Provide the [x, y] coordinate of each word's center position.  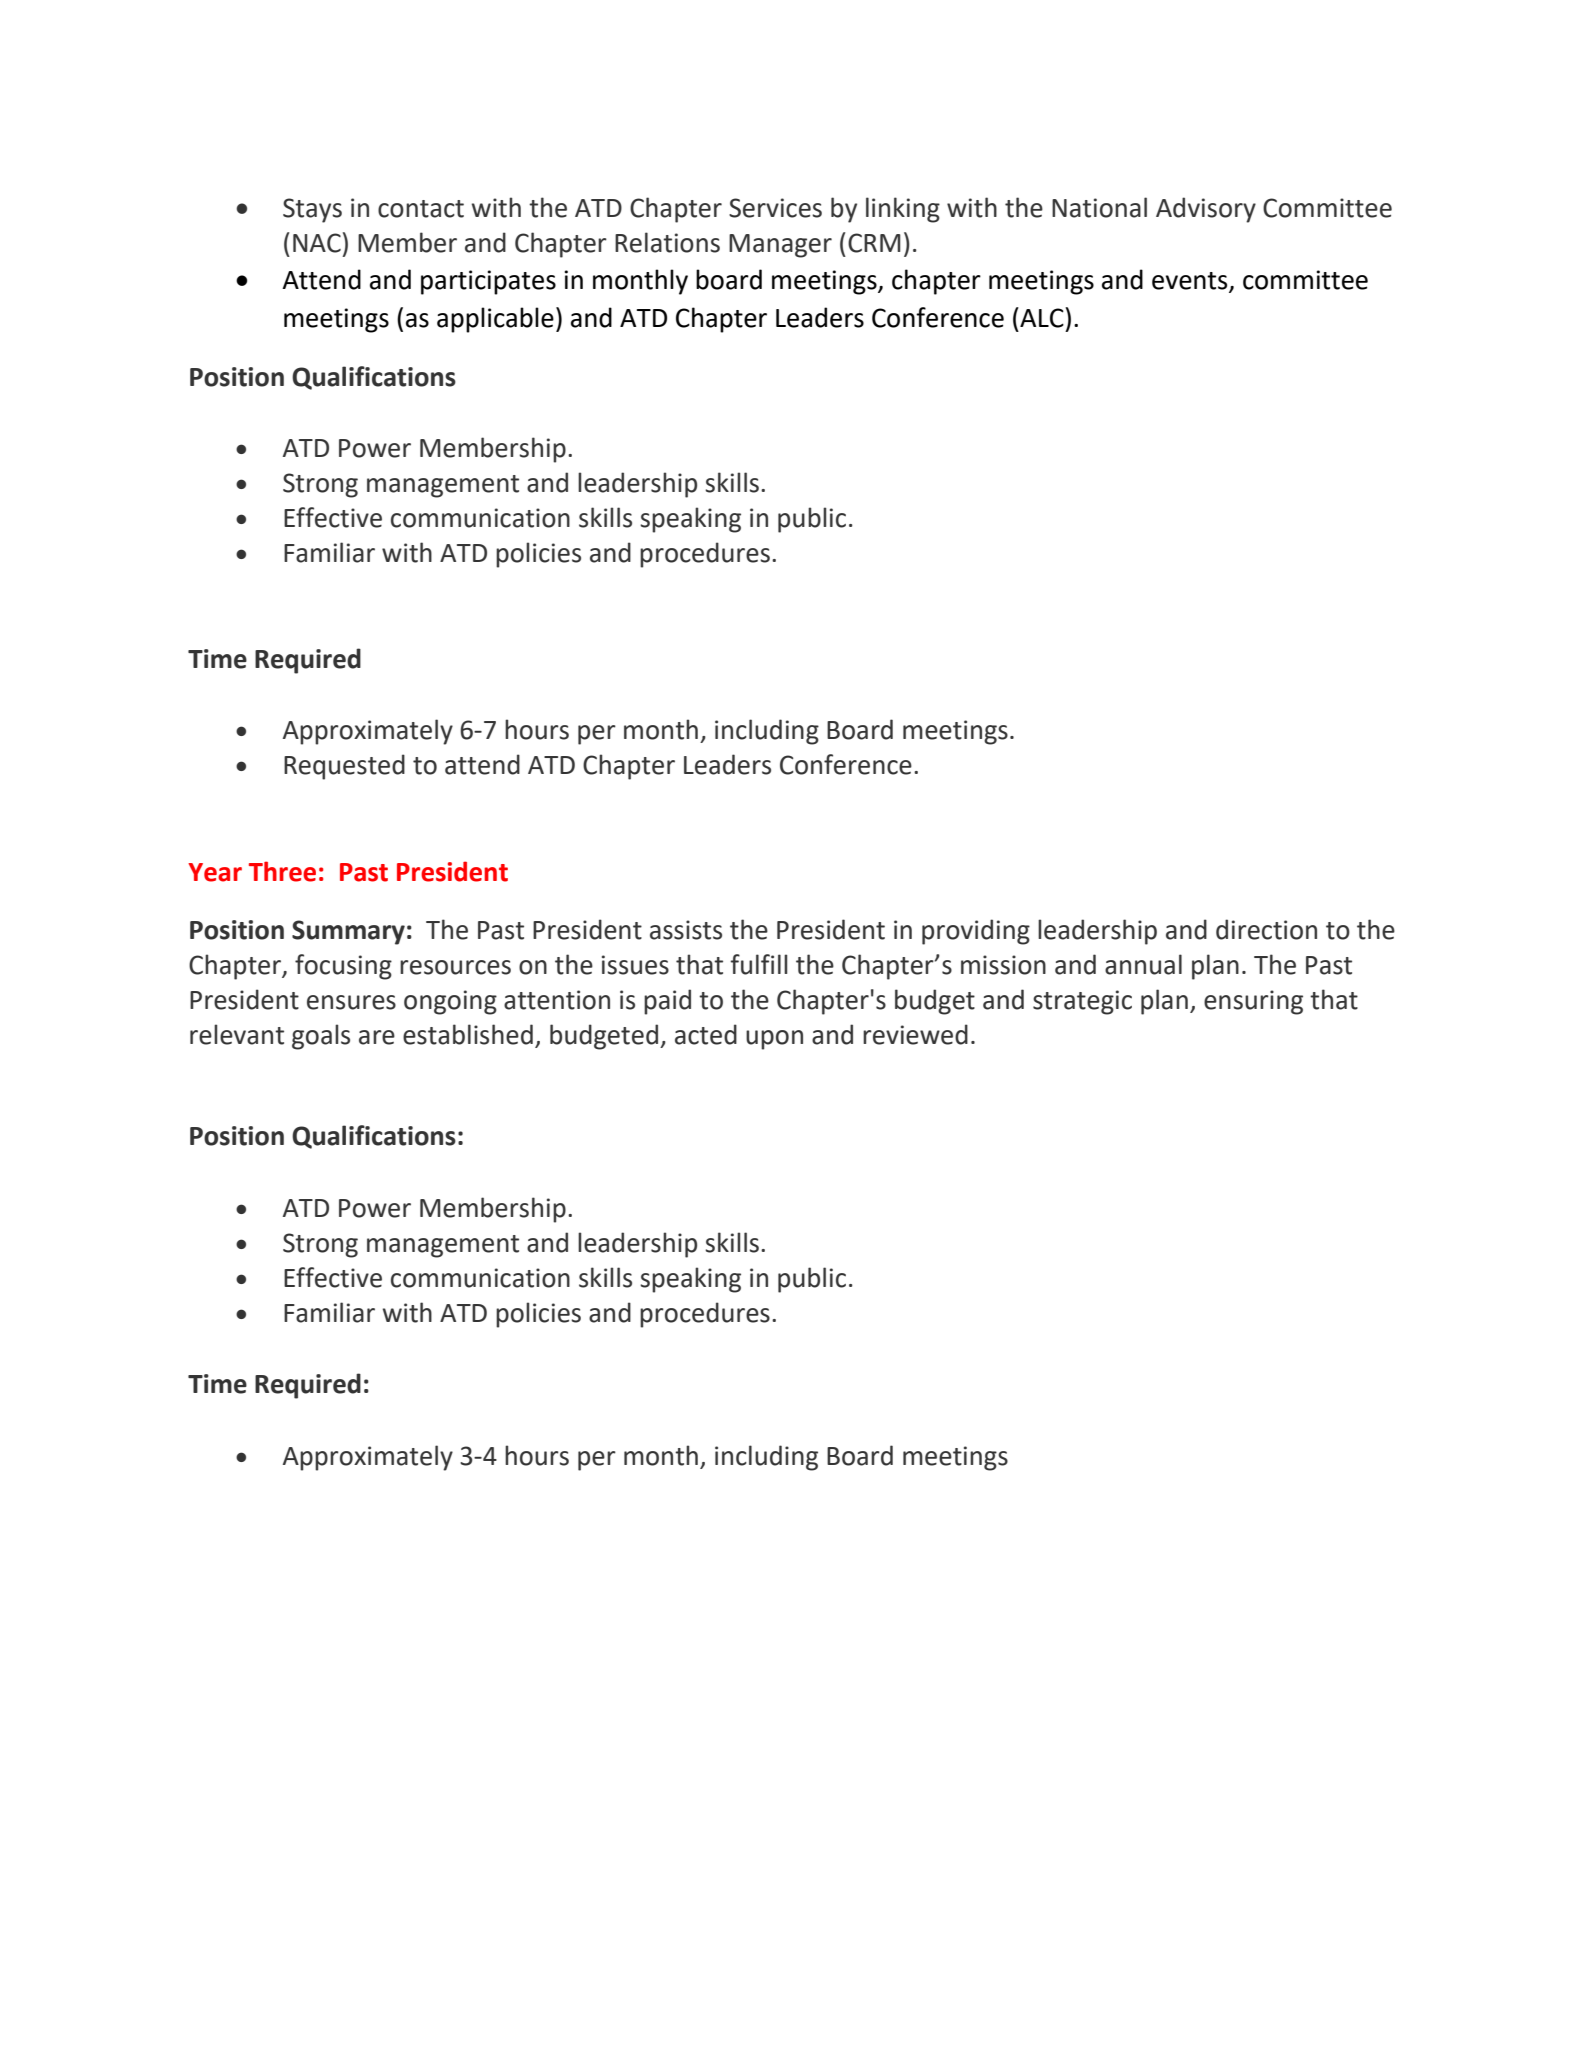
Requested [344, 767]
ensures [351, 1002]
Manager [780, 246]
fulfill [759, 964]
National [1099, 207]
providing [976, 932]
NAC [317, 243]
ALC [1042, 317]
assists [686, 930]
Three [282, 871]
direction [1266, 929]
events [1191, 282]
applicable [495, 320]
